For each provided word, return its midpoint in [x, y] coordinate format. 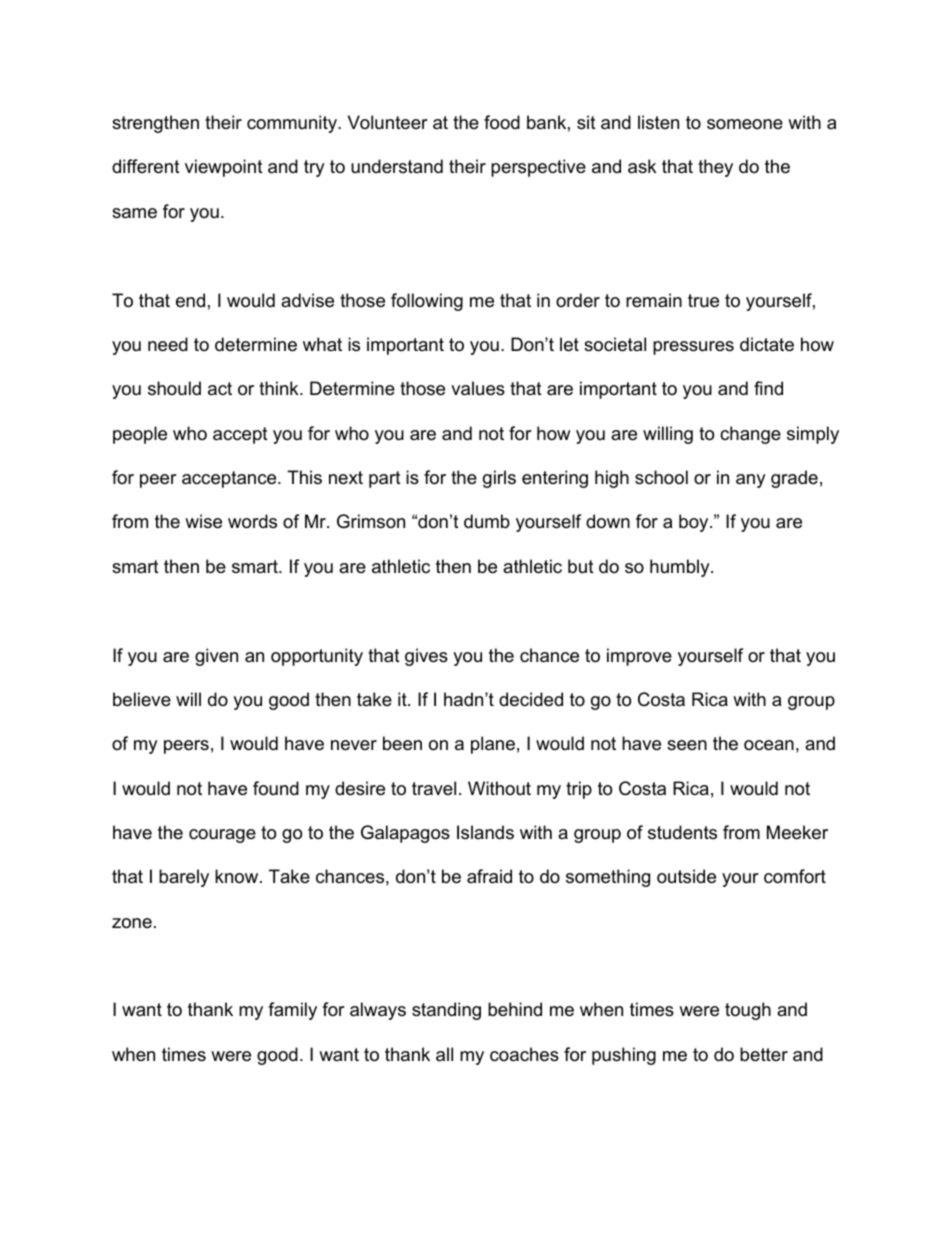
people [140, 435]
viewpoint [224, 168]
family [292, 1011]
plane [493, 745]
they [715, 168]
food [502, 122]
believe [142, 699]
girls [499, 479]
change [750, 435]
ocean [769, 745]
